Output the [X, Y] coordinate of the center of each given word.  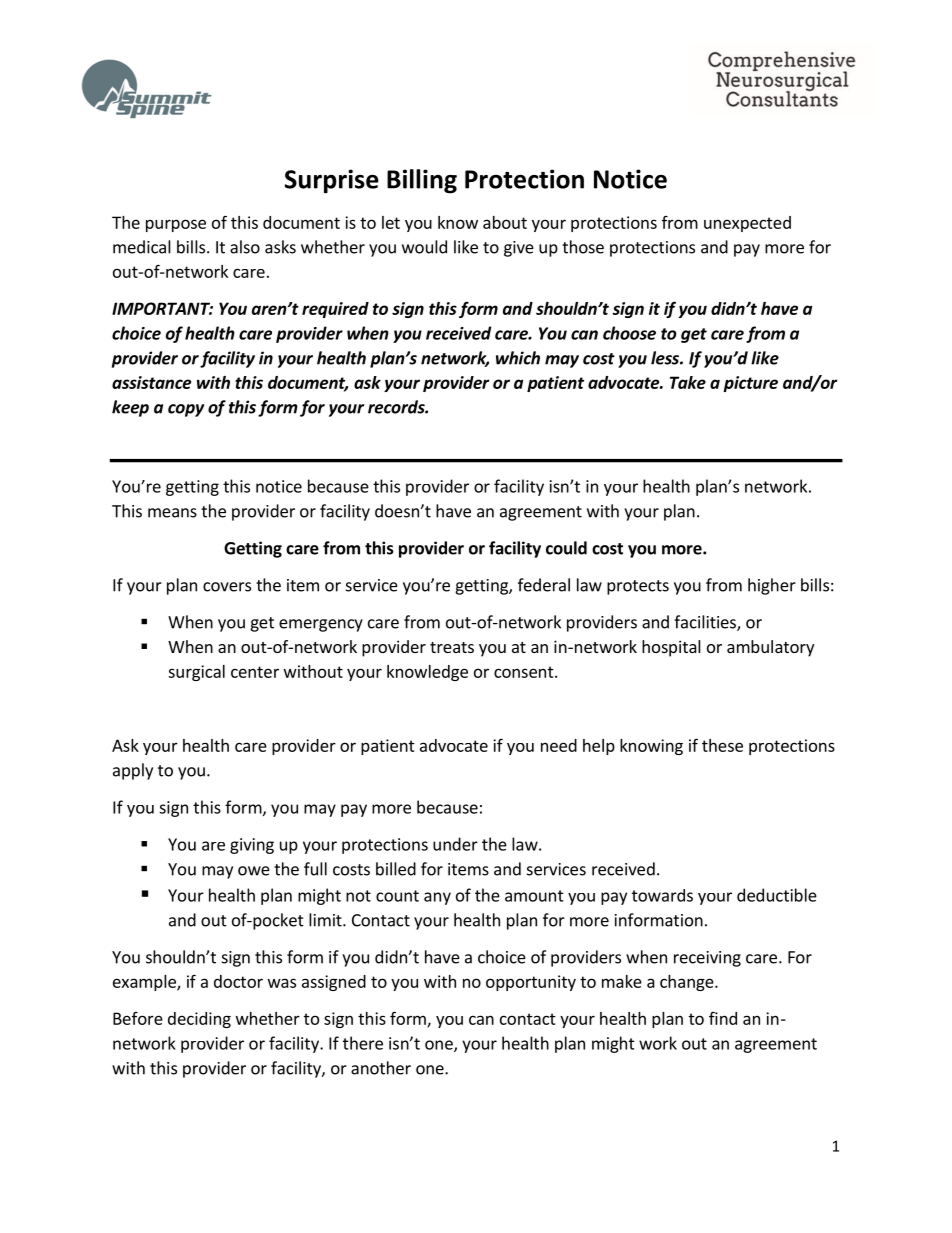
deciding [199, 1020]
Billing [422, 181]
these [722, 745]
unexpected [747, 224]
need [559, 745]
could [566, 548]
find [723, 1018]
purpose [176, 225]
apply [133, 771]
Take [688, 382]
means [172, 513]
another [381, 1068]
